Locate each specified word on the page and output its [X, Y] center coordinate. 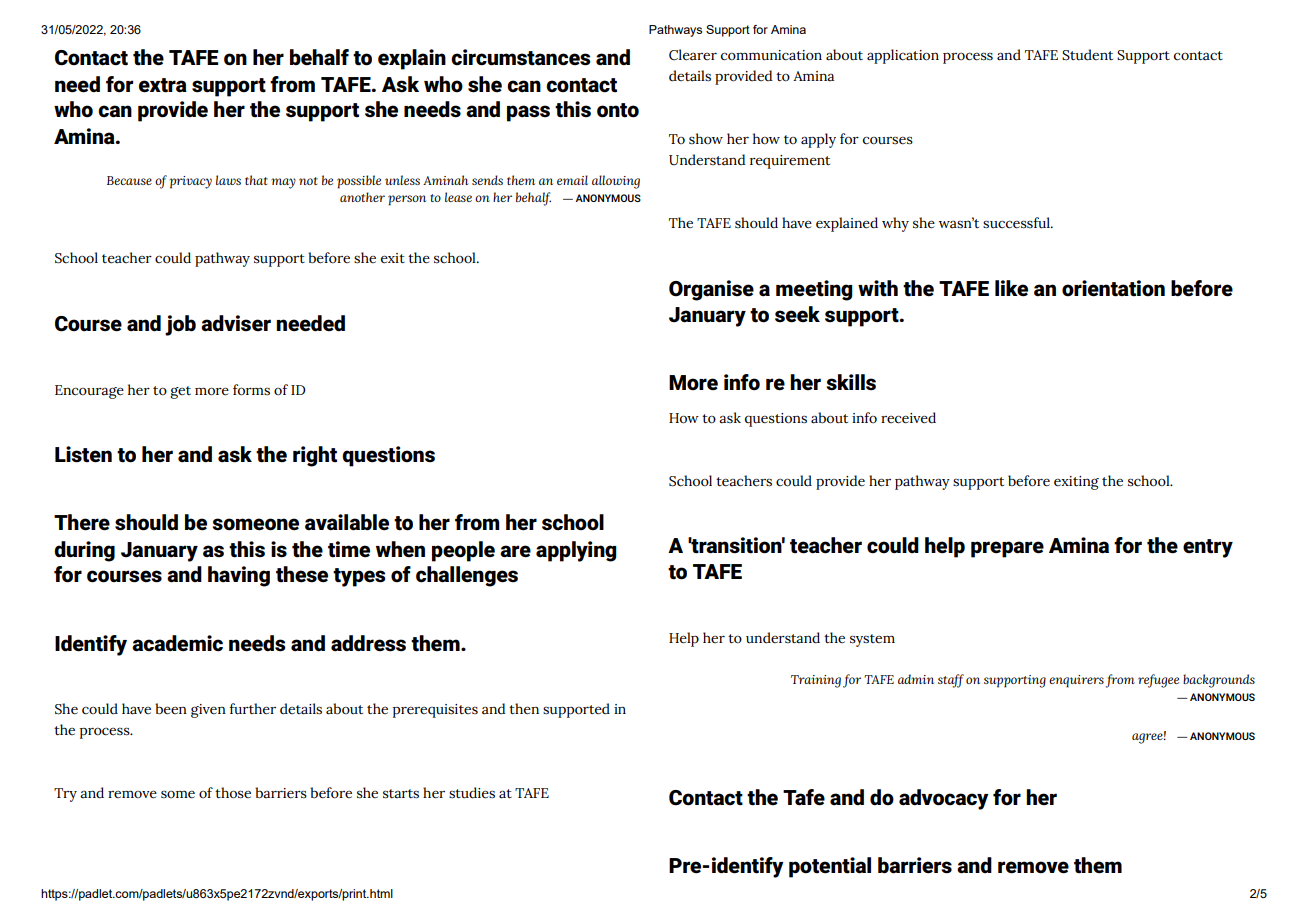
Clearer [693, 55]
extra [163, 85]
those [233, 793]
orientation [1113, 288]
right [315, 456]
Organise [711, 290]
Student [1087, 55]
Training [816, 681]
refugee [1158, 681]
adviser [236, 323]
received [908, 418]
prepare [1007, 549]
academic [177, 643]
